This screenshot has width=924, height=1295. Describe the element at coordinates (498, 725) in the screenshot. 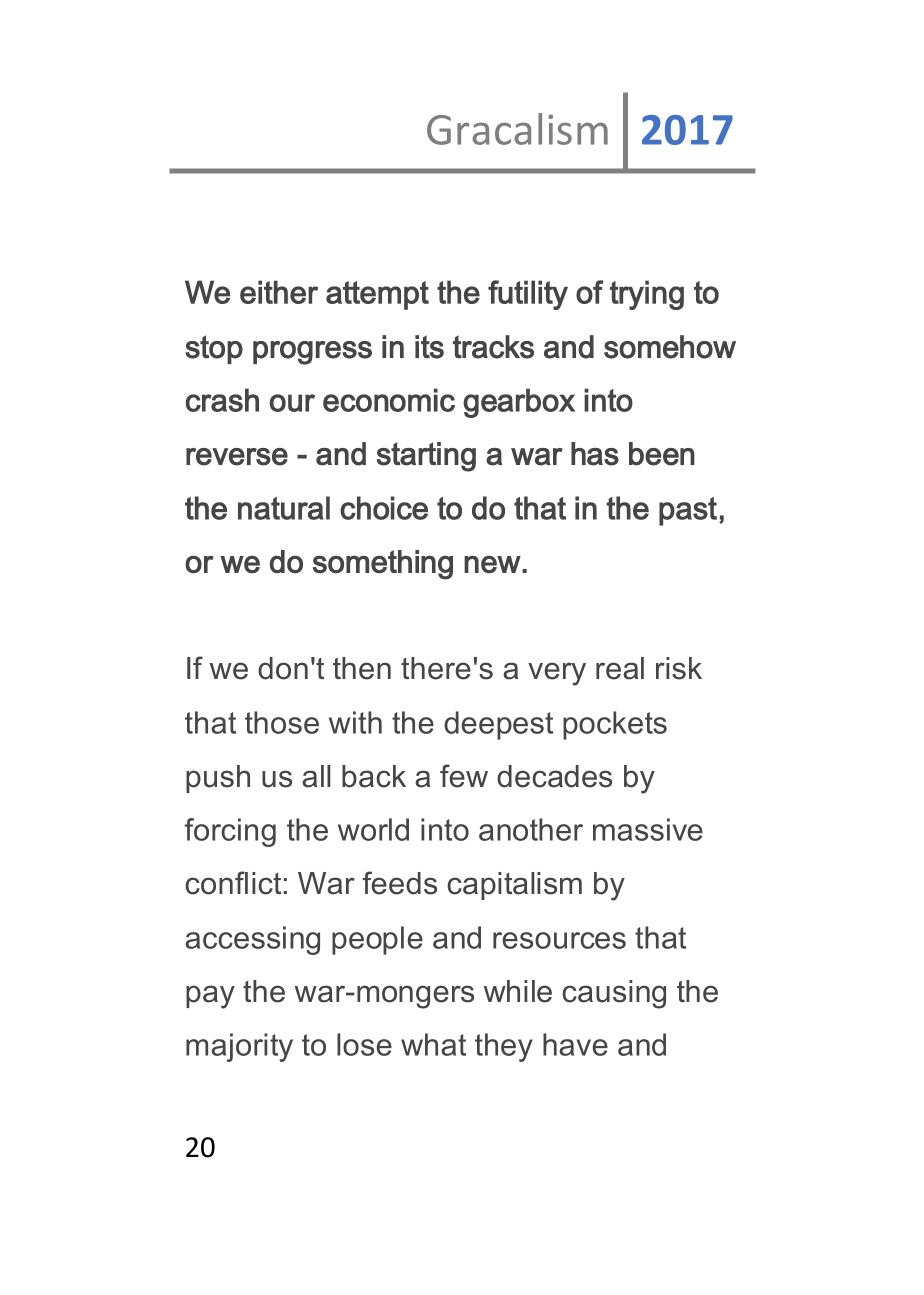

I see `deepest` at that location.
